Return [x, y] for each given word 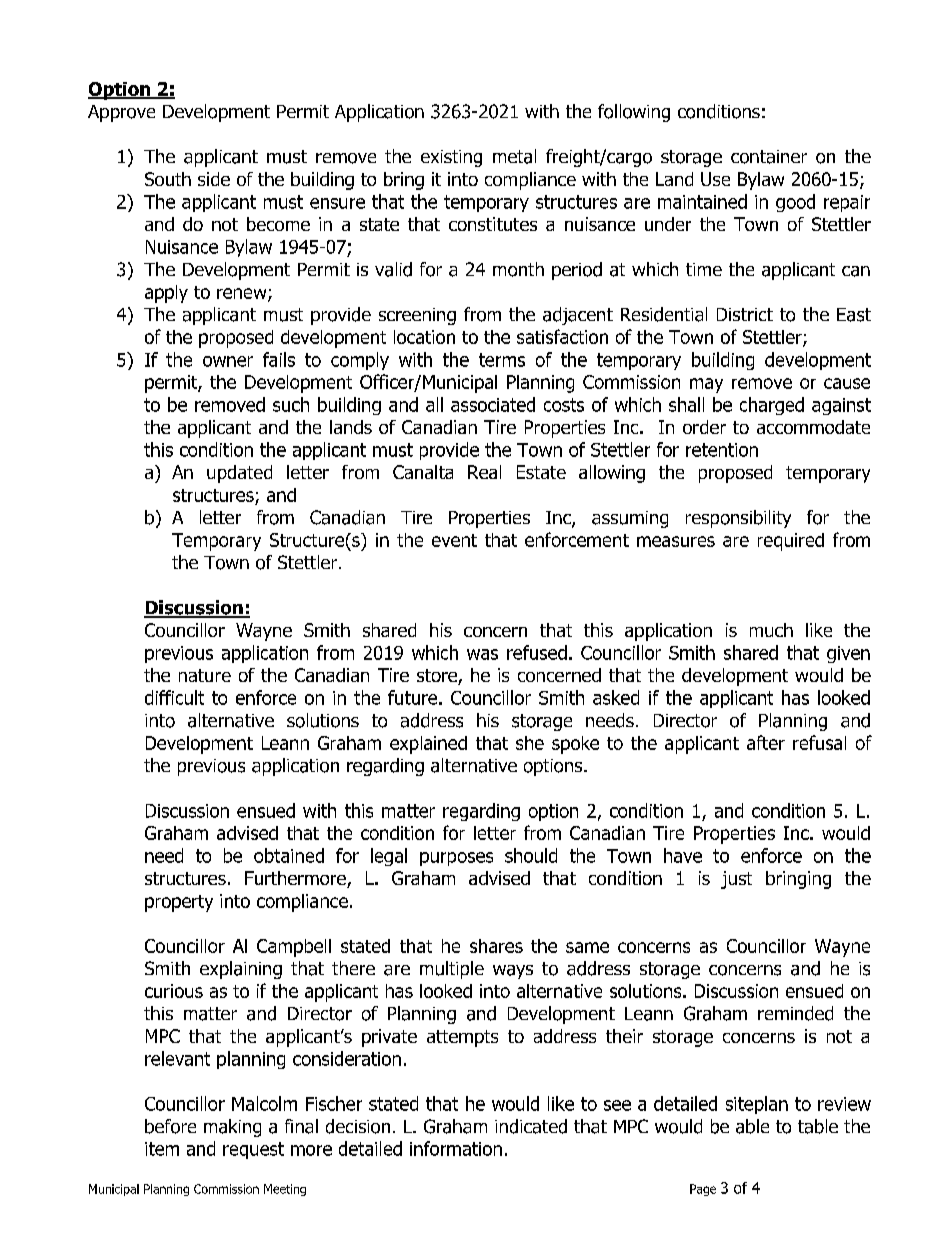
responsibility [738, 519]
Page [703, 1190]
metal [514, 156]
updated [239, 474]
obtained [289, 855]
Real [484, 472]
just [736, 880]
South [168, 179]
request [253, 1150]
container [769, 157]
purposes [456, 859]
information [456, 1148]
